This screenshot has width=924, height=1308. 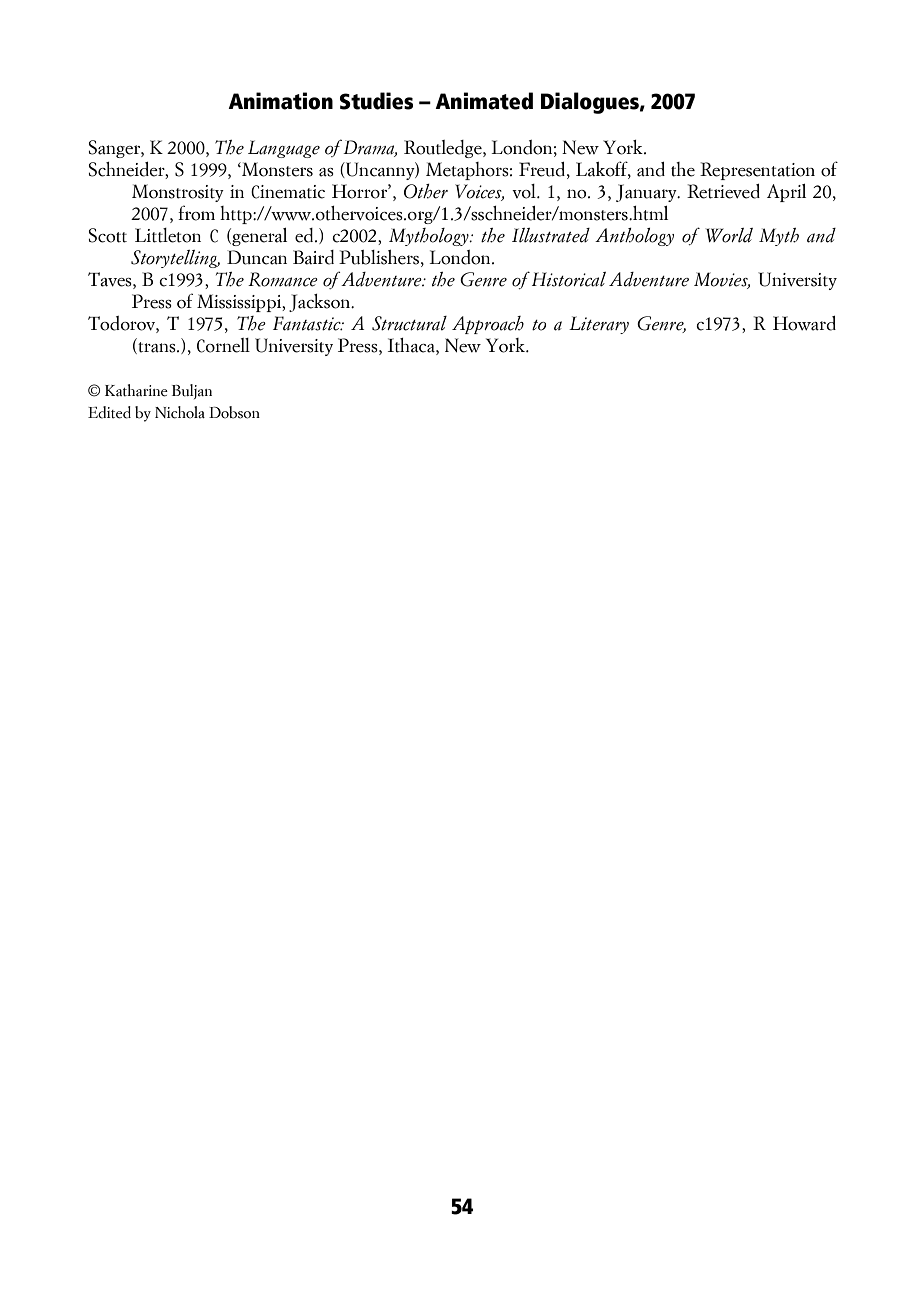 What do you see at coordinates (484, 101) in the screenshot?
I see `Animated` at bounding box center [484, 101].
